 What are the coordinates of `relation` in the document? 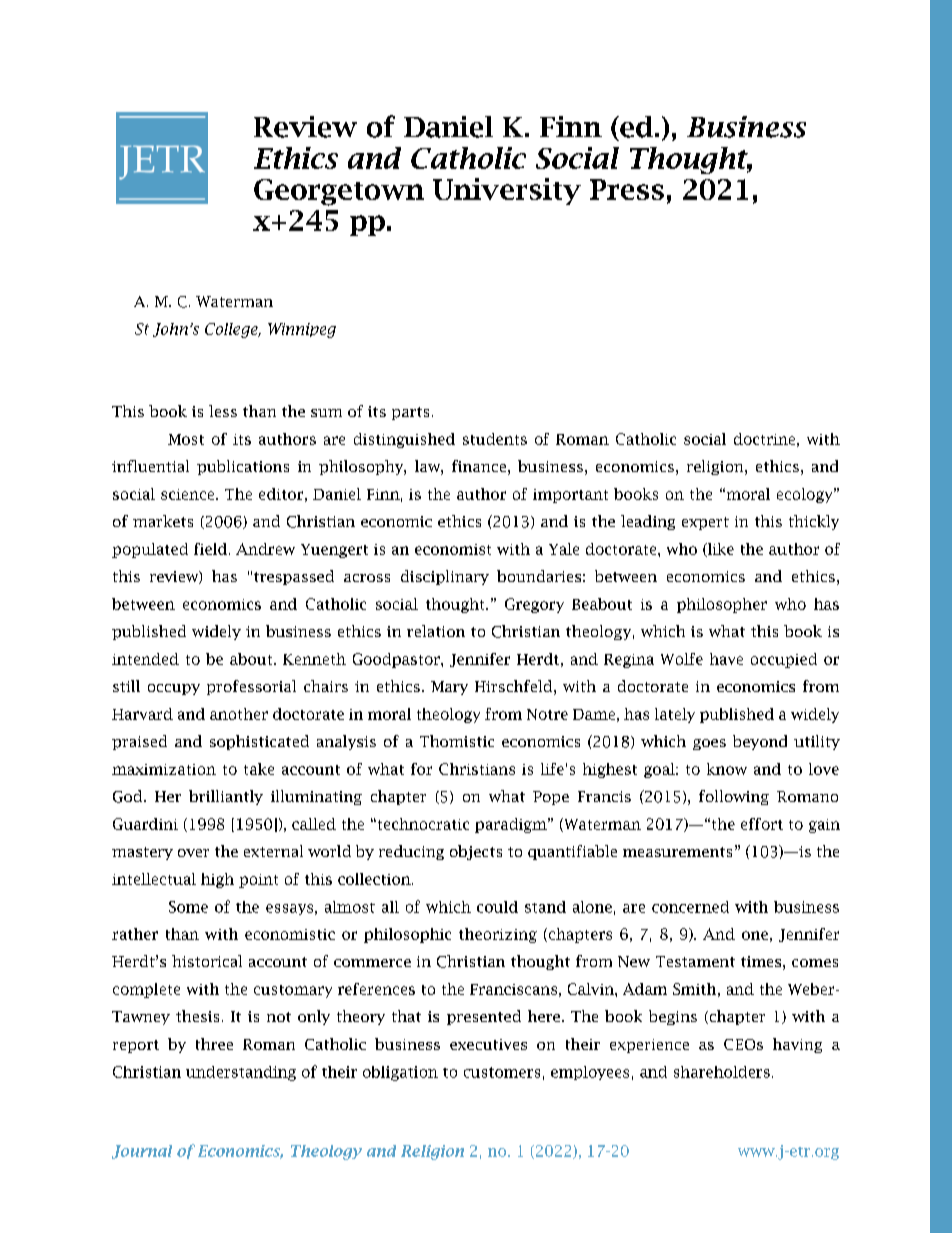 It's located at (436, 631).
